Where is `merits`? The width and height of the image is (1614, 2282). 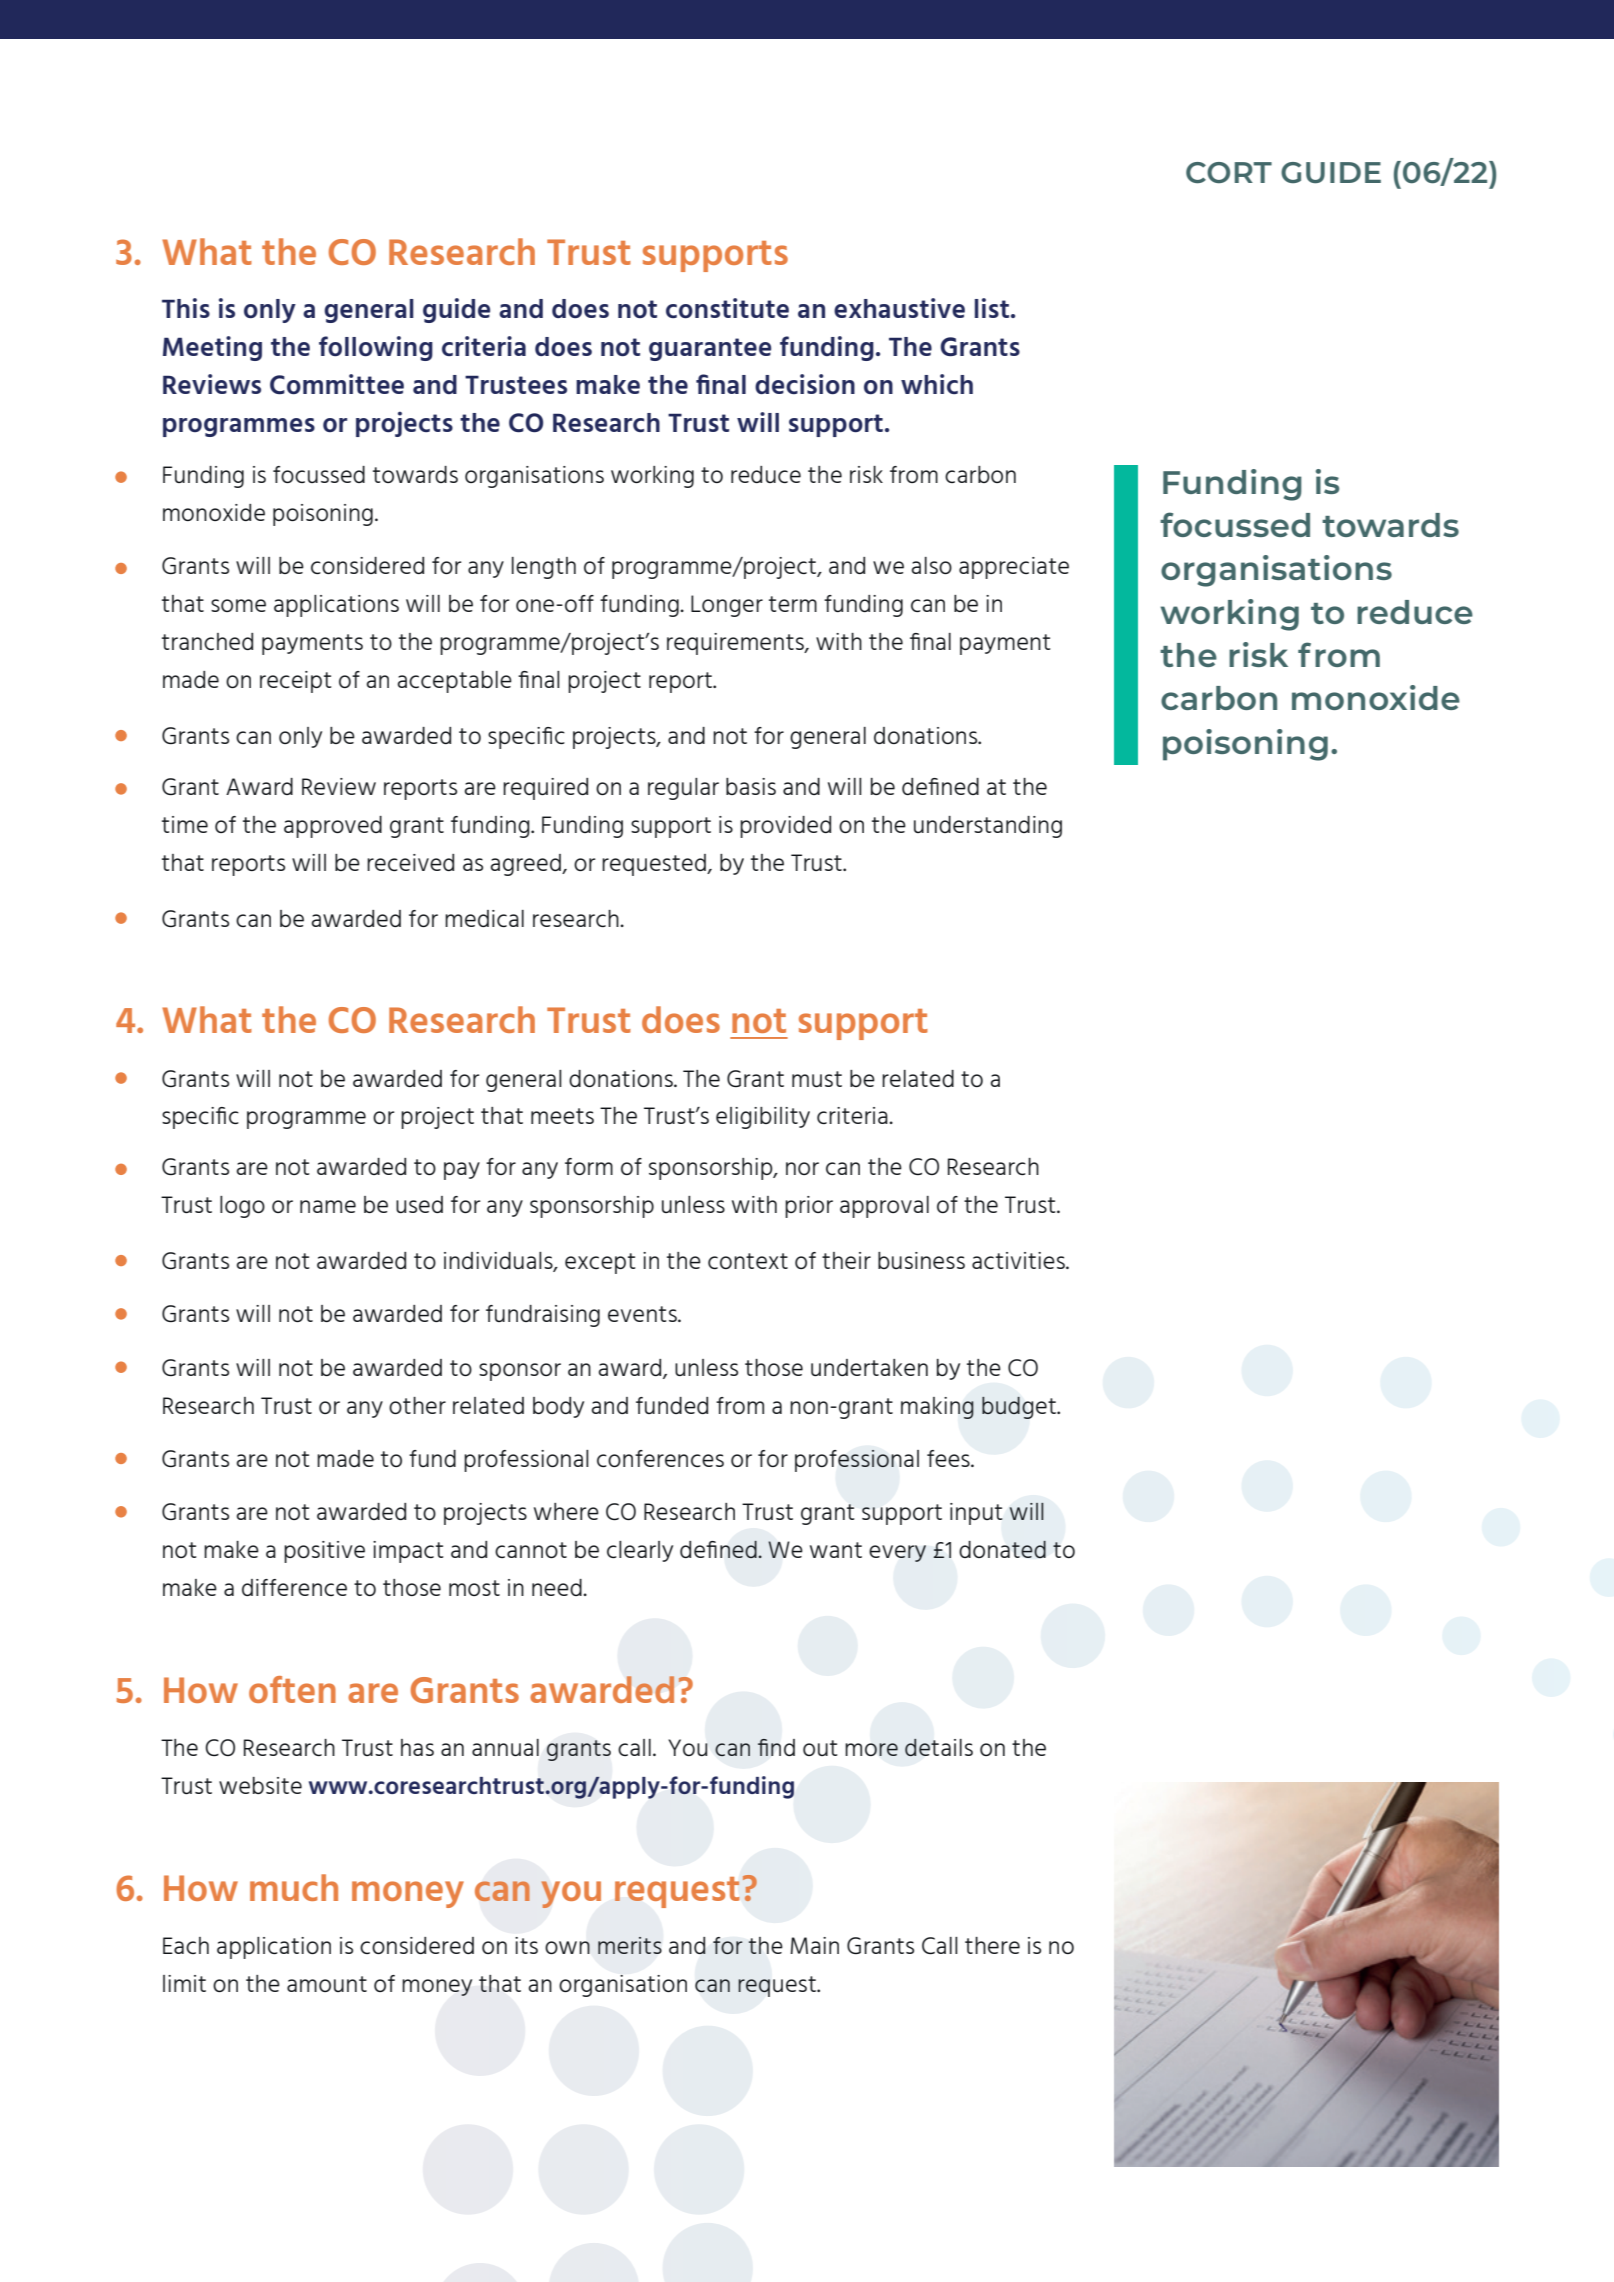 merits is located at coordinates (630, 1945).
